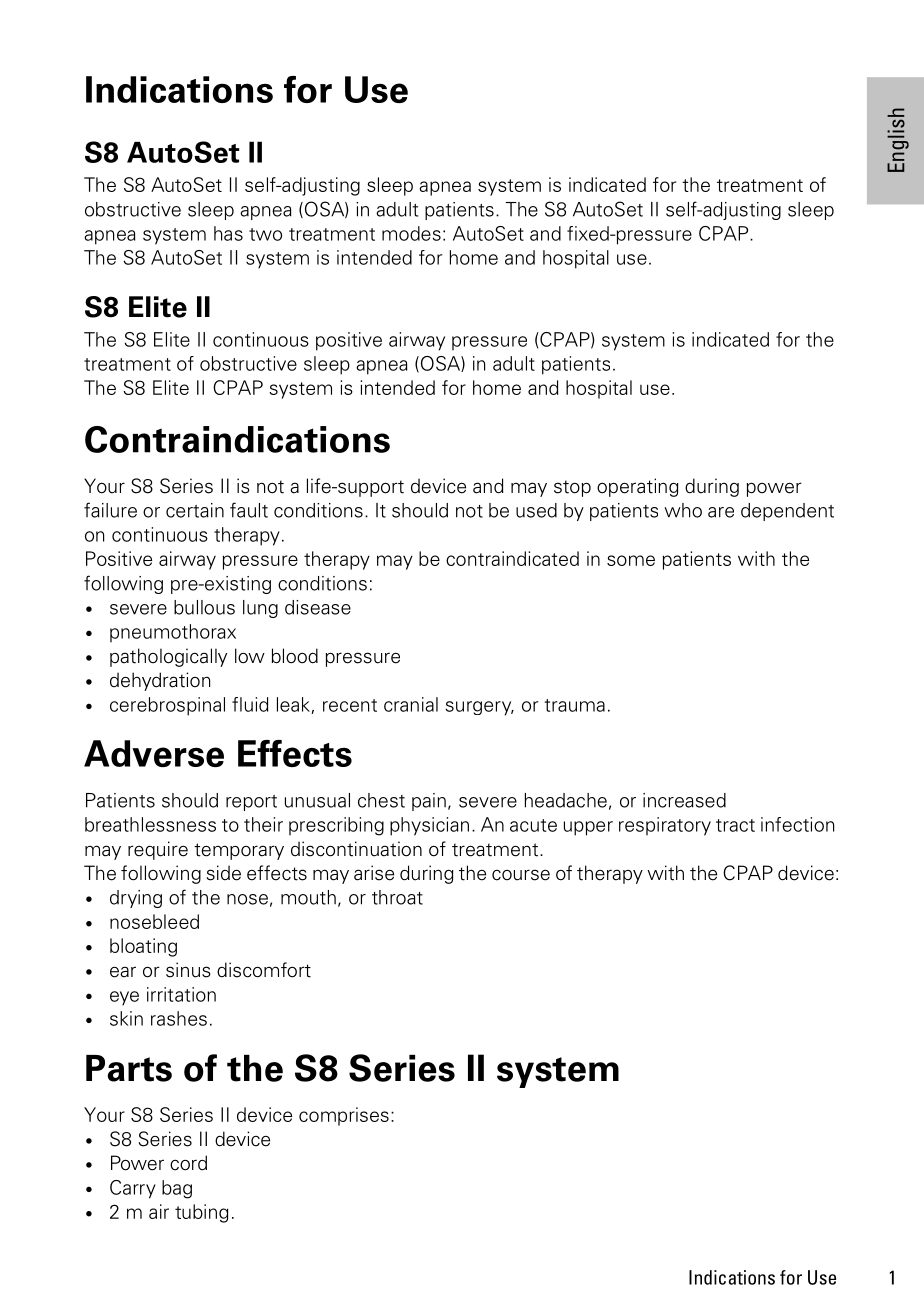 The width and height of the screenshot is (924, 1307). I want to click on sinus, so click(188, 970).
